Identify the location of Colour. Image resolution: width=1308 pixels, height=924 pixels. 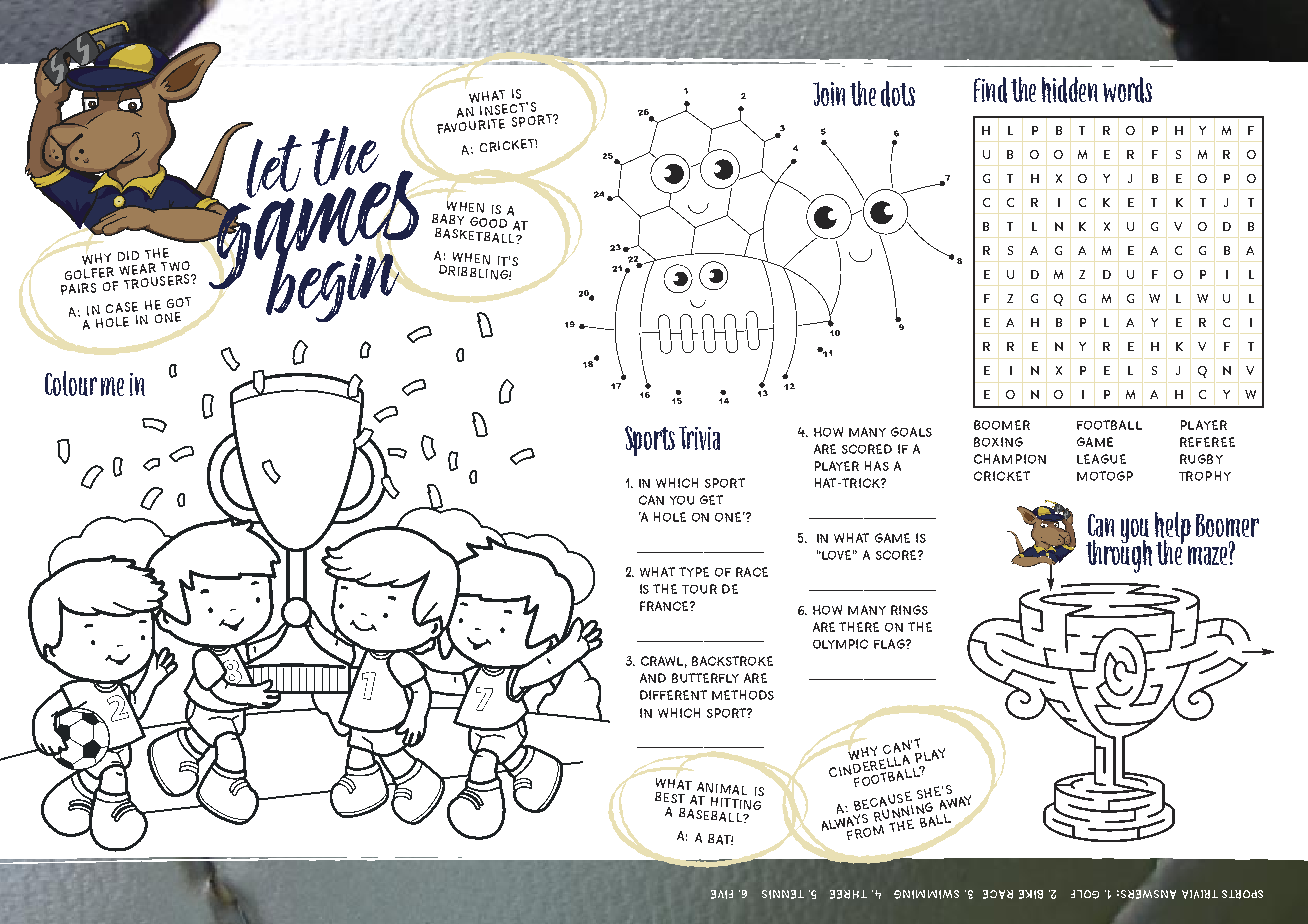
(71, 383).
